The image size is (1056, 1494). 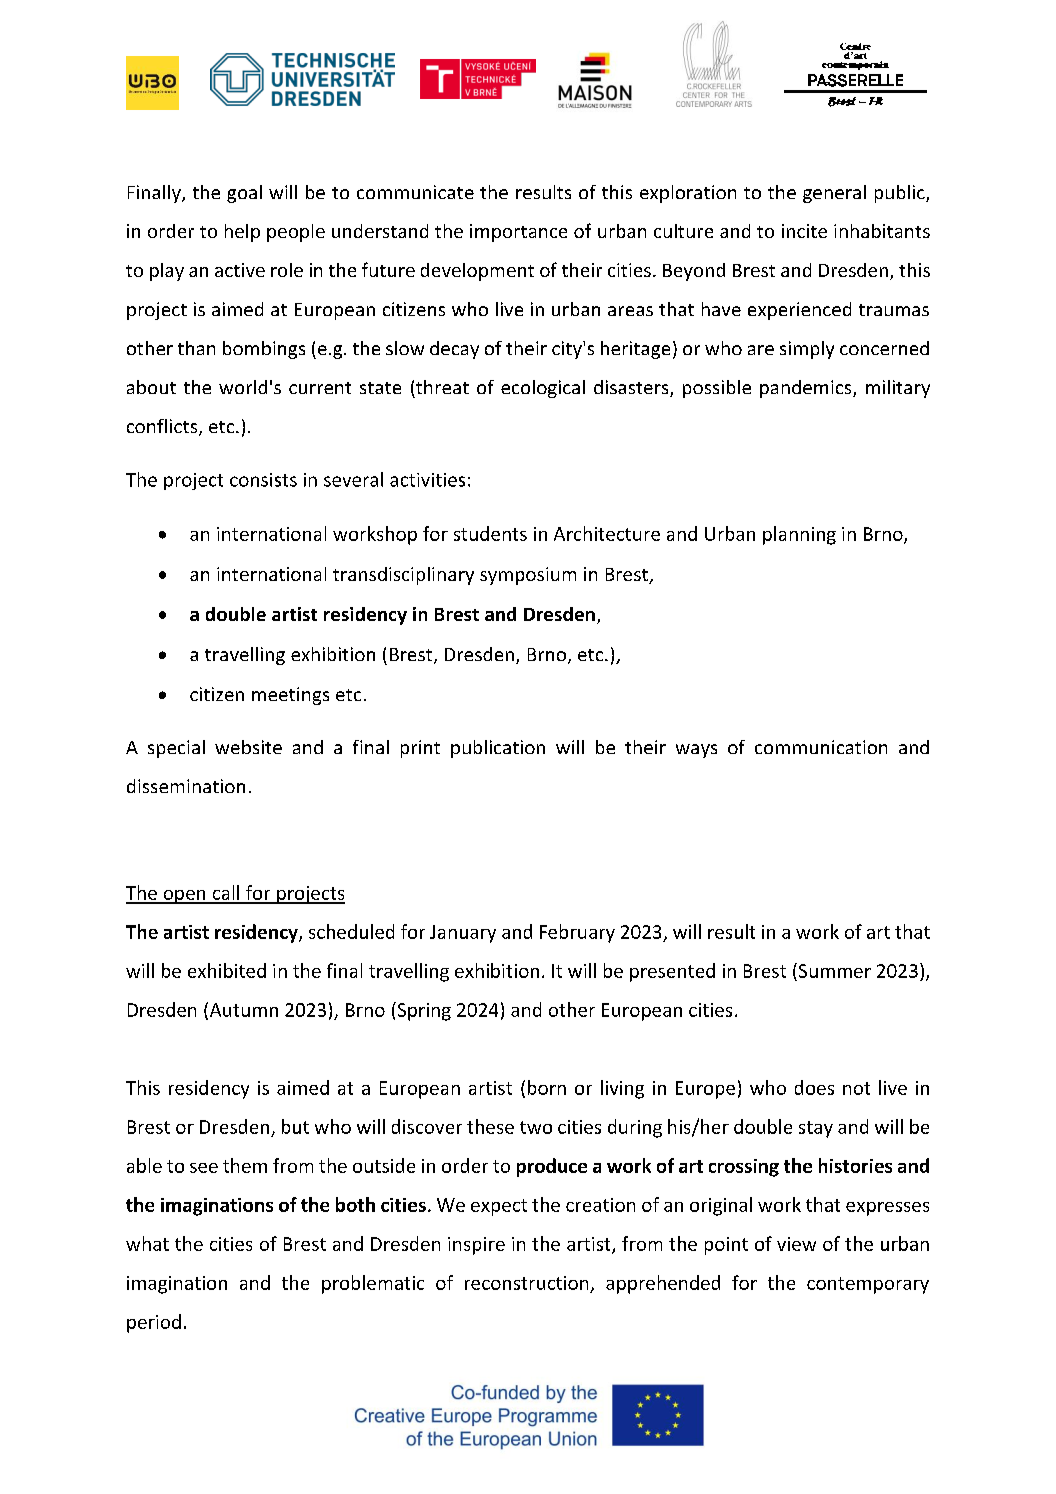 I want to click on help, so click(x=242, y=233).
